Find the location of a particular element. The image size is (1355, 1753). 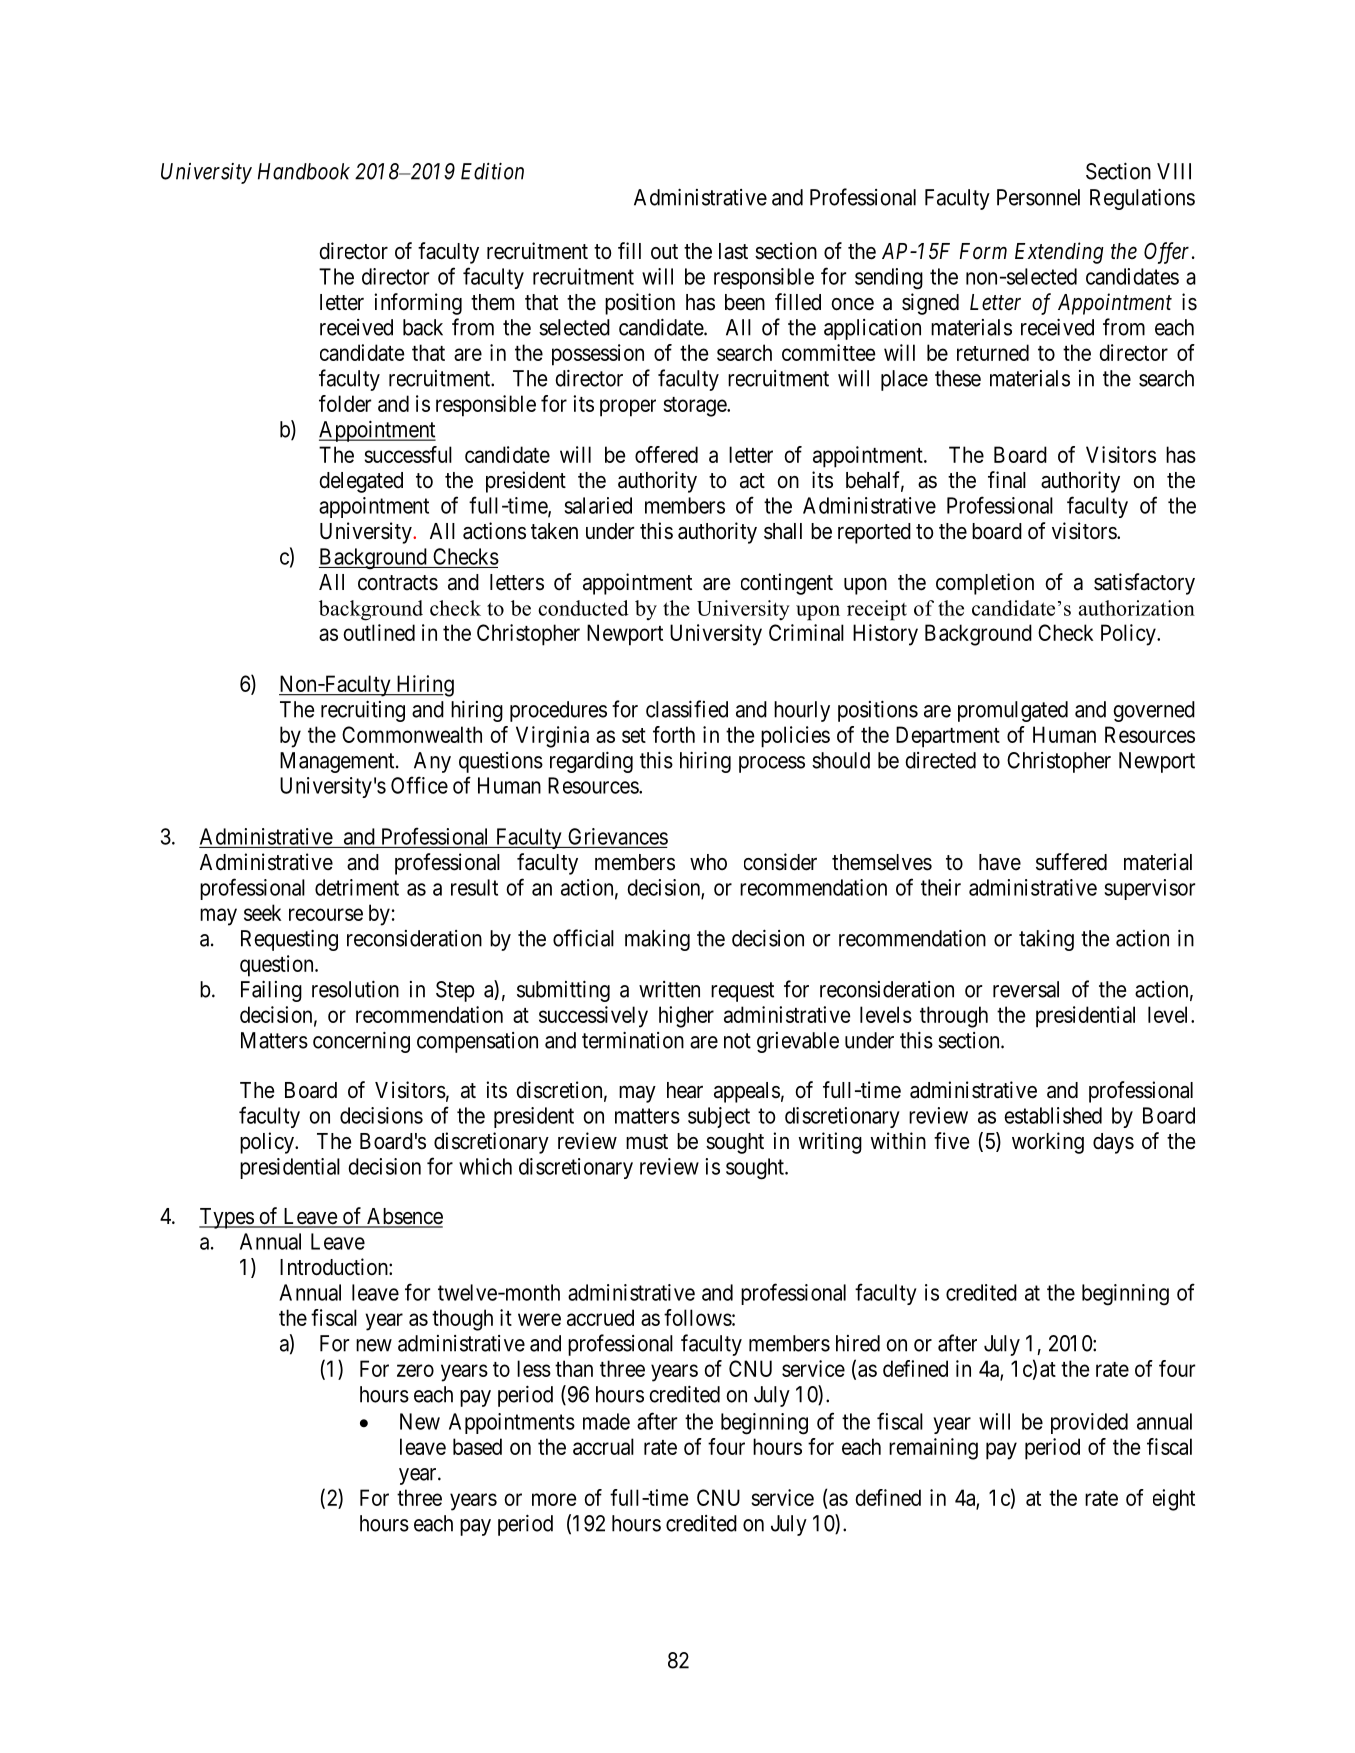

Handbook is located at coordinates (304, 171).
